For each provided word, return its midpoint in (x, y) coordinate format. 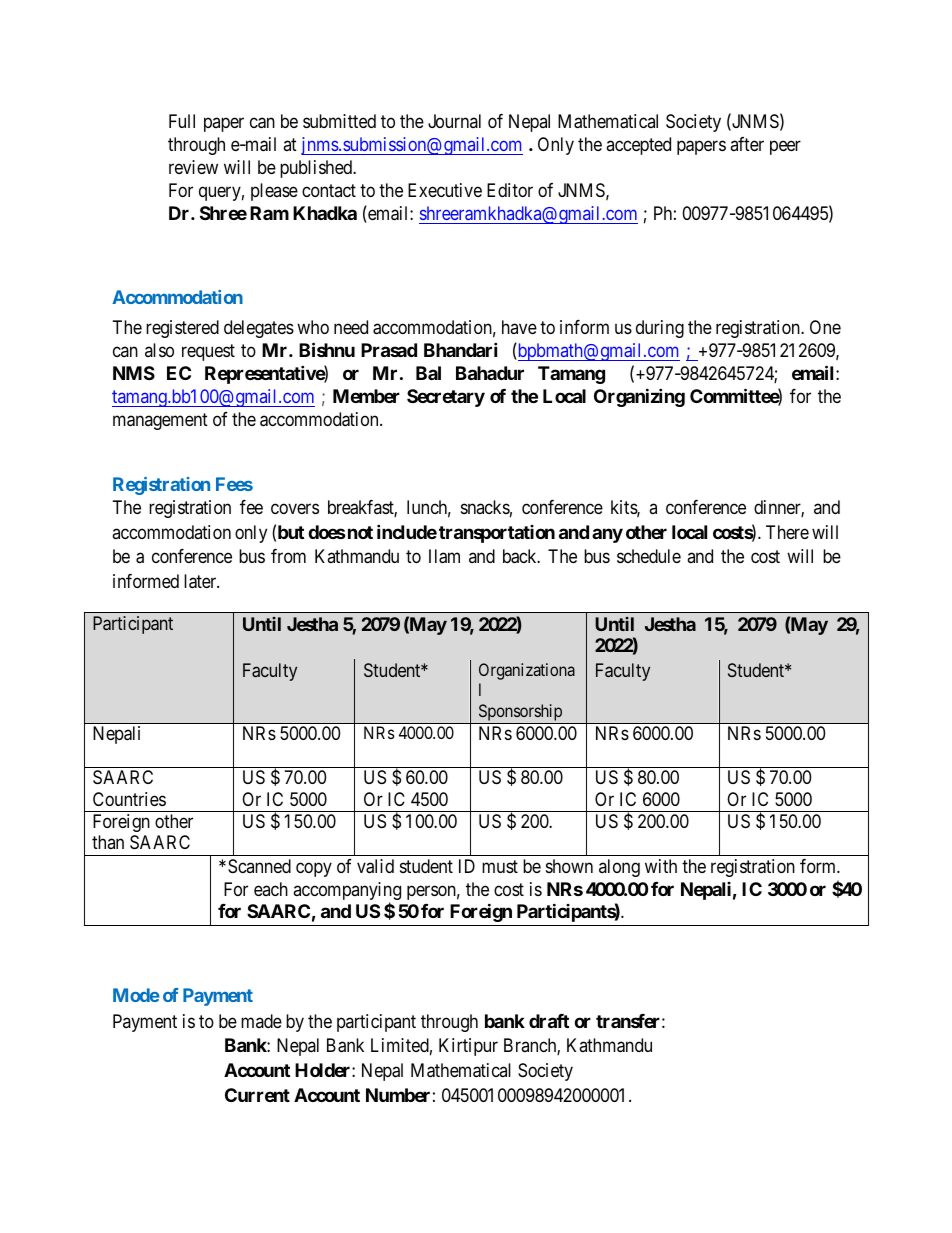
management (160, 421)
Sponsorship (520, 714)
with (661, 866)
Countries (129, 799)
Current (257, 1095)
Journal (454, 121)
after (747, 144)
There (787, 532)
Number (398, 1095)
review (193, 167)
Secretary (446, 398)
